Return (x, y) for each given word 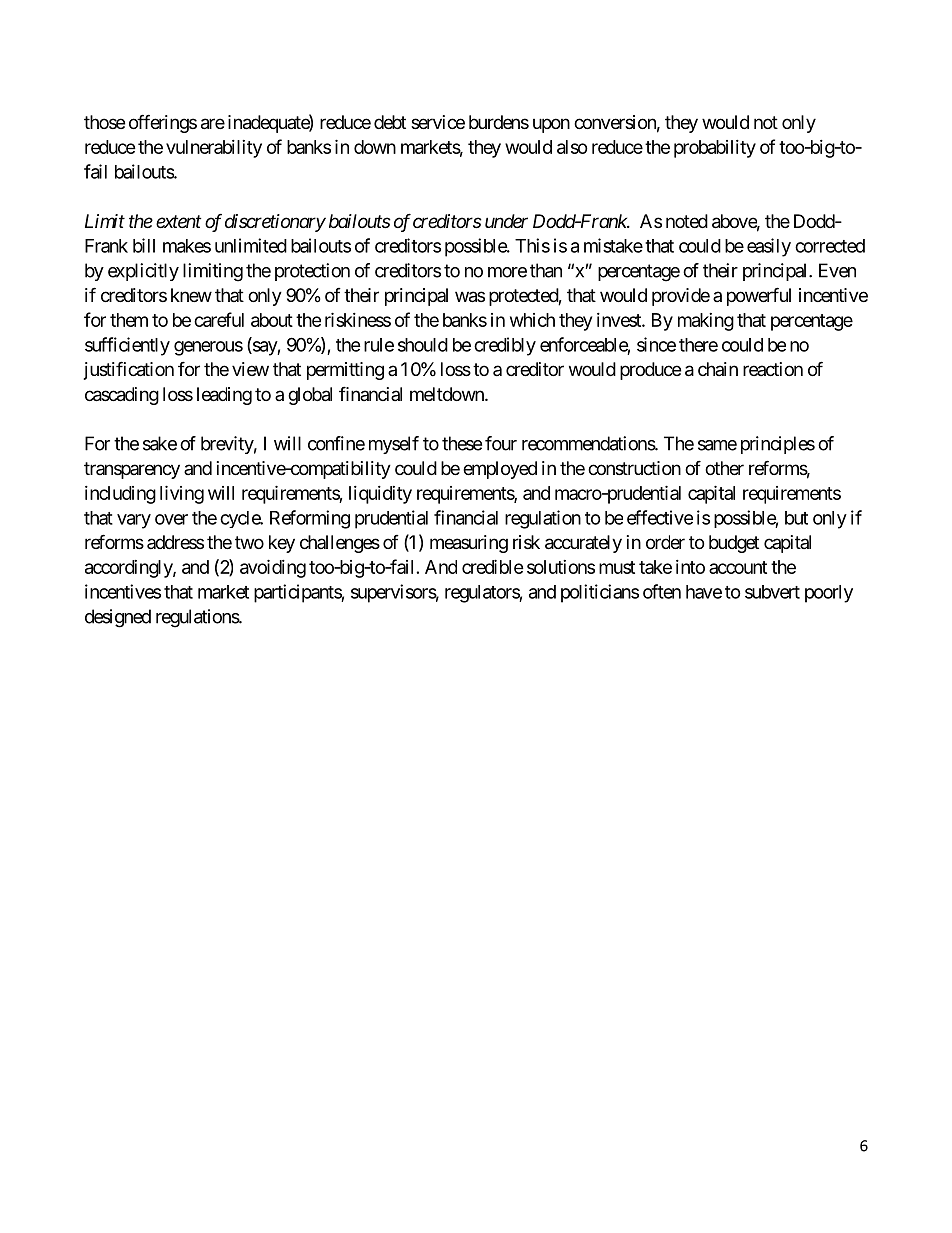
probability (715, 149)
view (250, 369)
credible (493, 566)
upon (551, 125)
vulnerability (214, 149)
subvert (772, 592)
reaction (773, 369)
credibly (505, 346)
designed (118, 618)
